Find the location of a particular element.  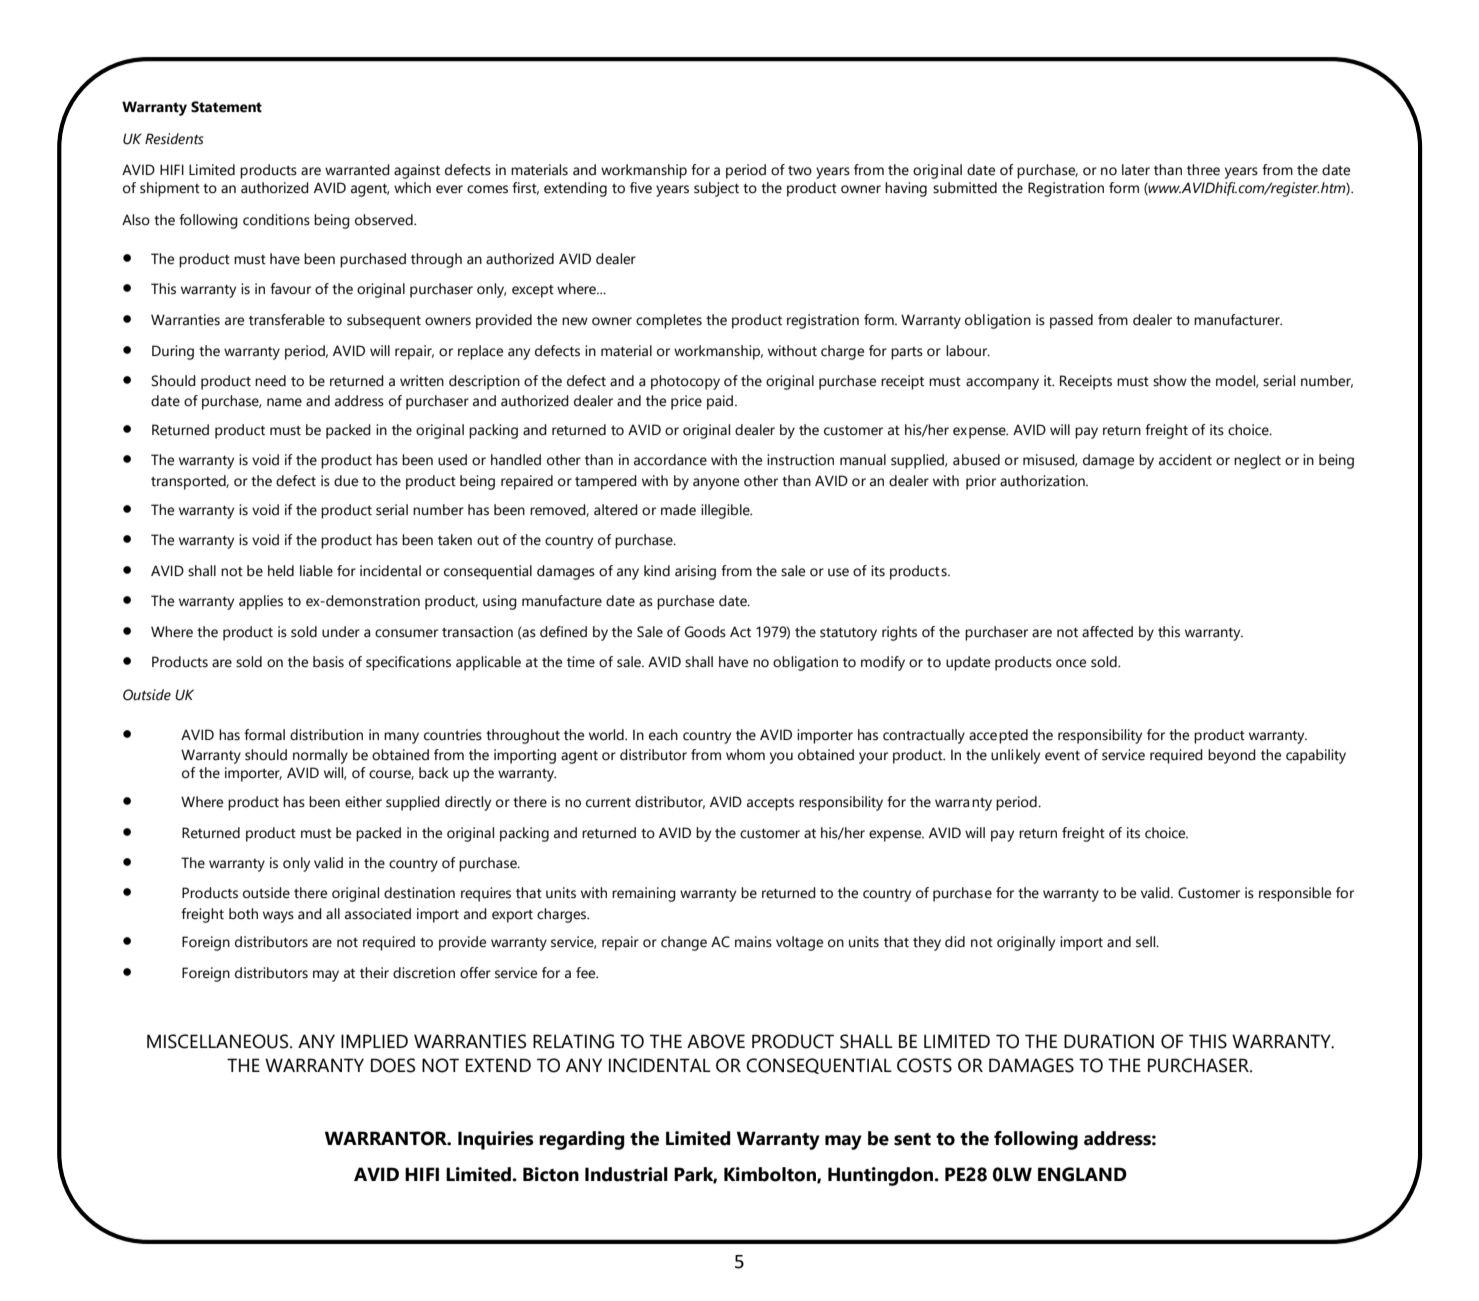

accepts is located at coordinates (770, 804).
